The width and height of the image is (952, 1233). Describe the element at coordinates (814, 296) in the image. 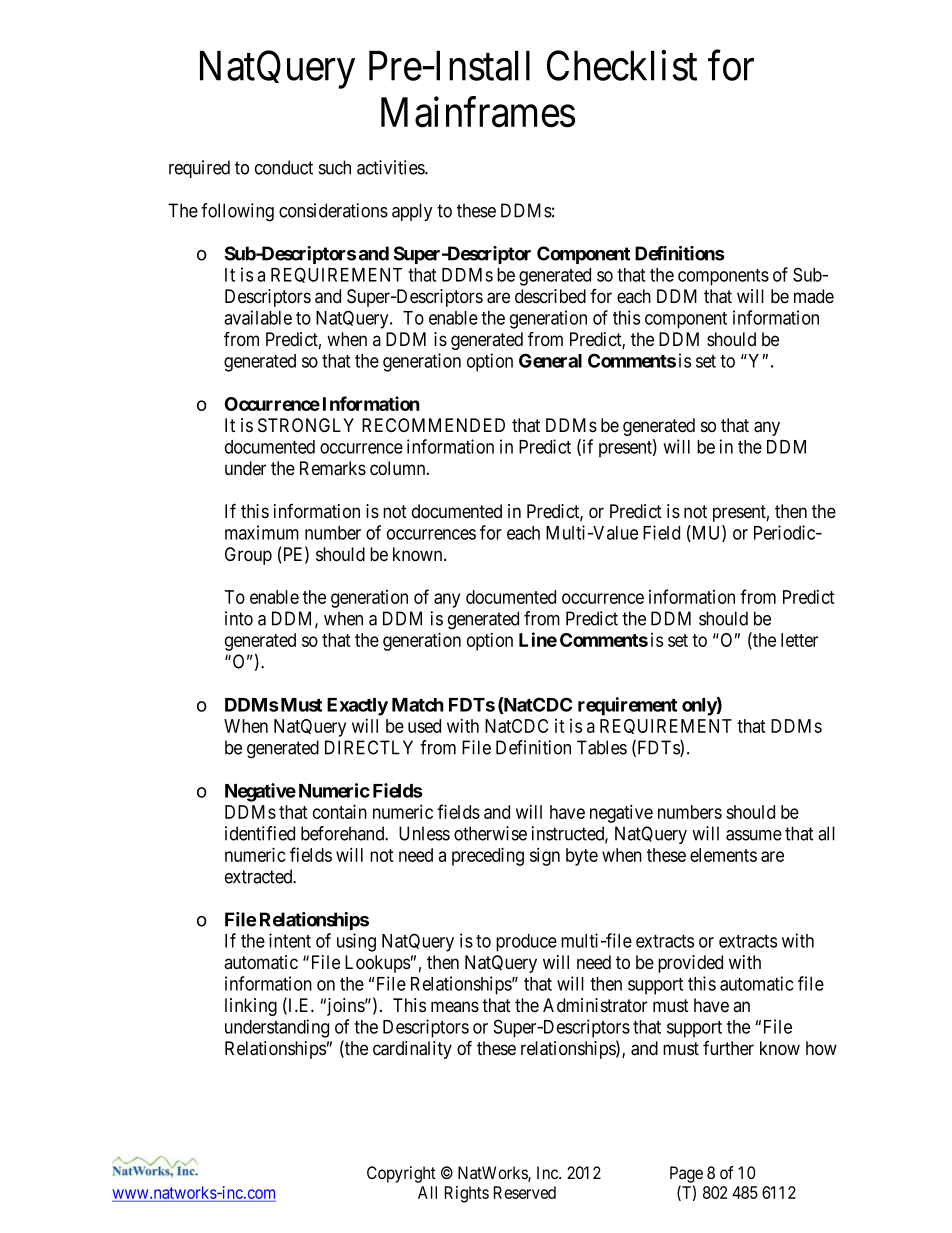

I see `made` at that location.
